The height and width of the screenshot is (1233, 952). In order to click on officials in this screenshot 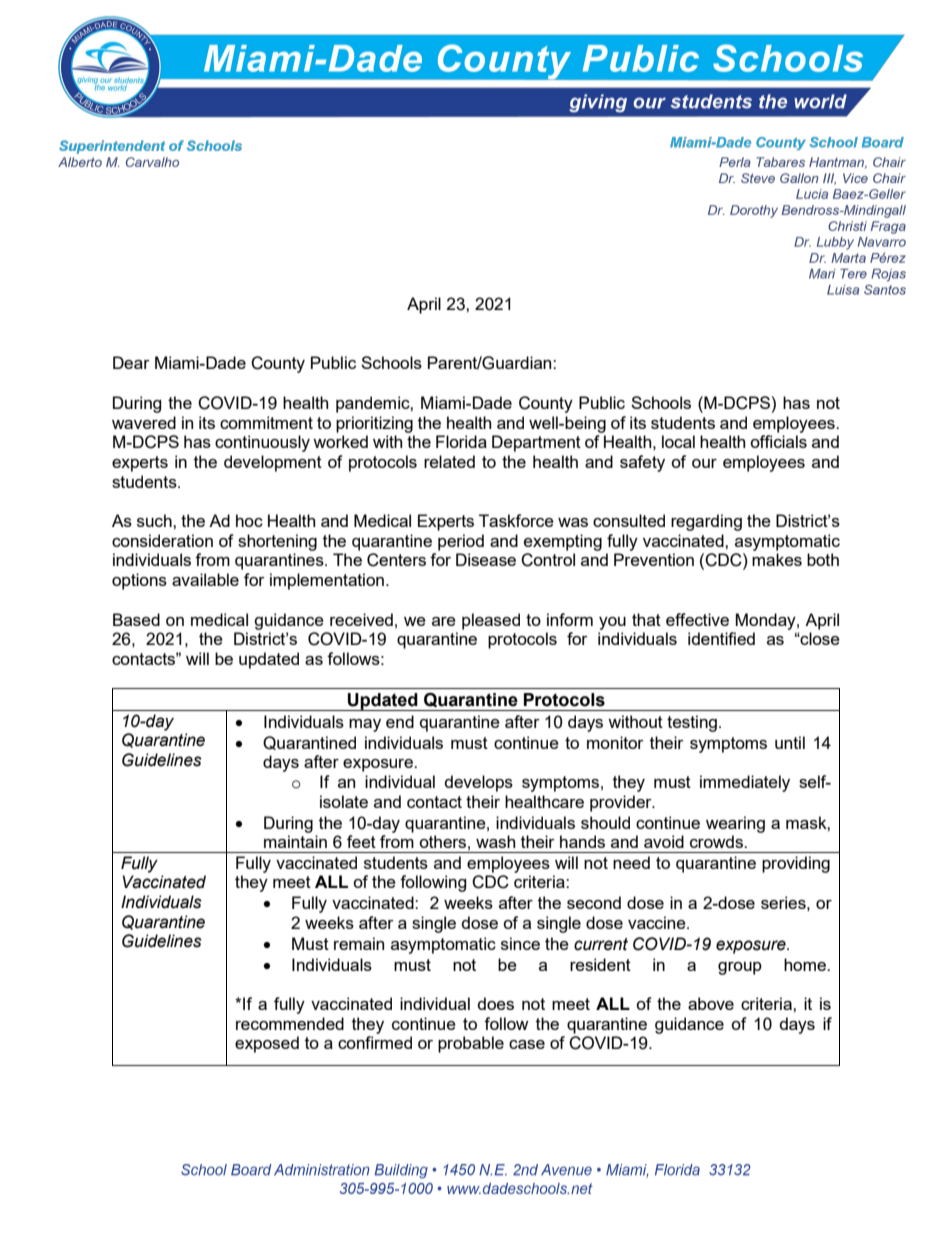, I will do `click(778, 441)`.
